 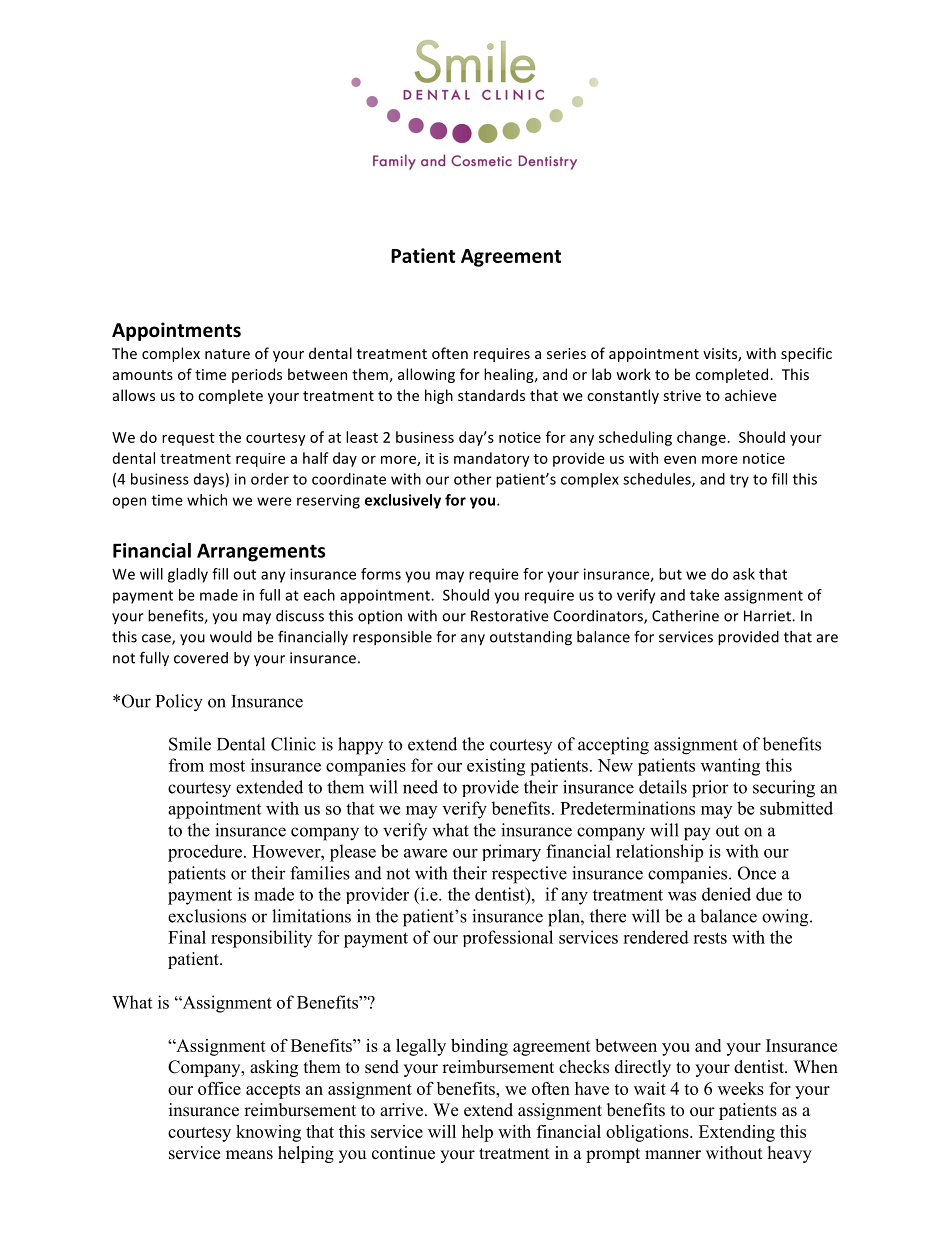 What do you see at coordinates (710, 938) in the page?
I see `rests` at bounding box center [710, 938].
